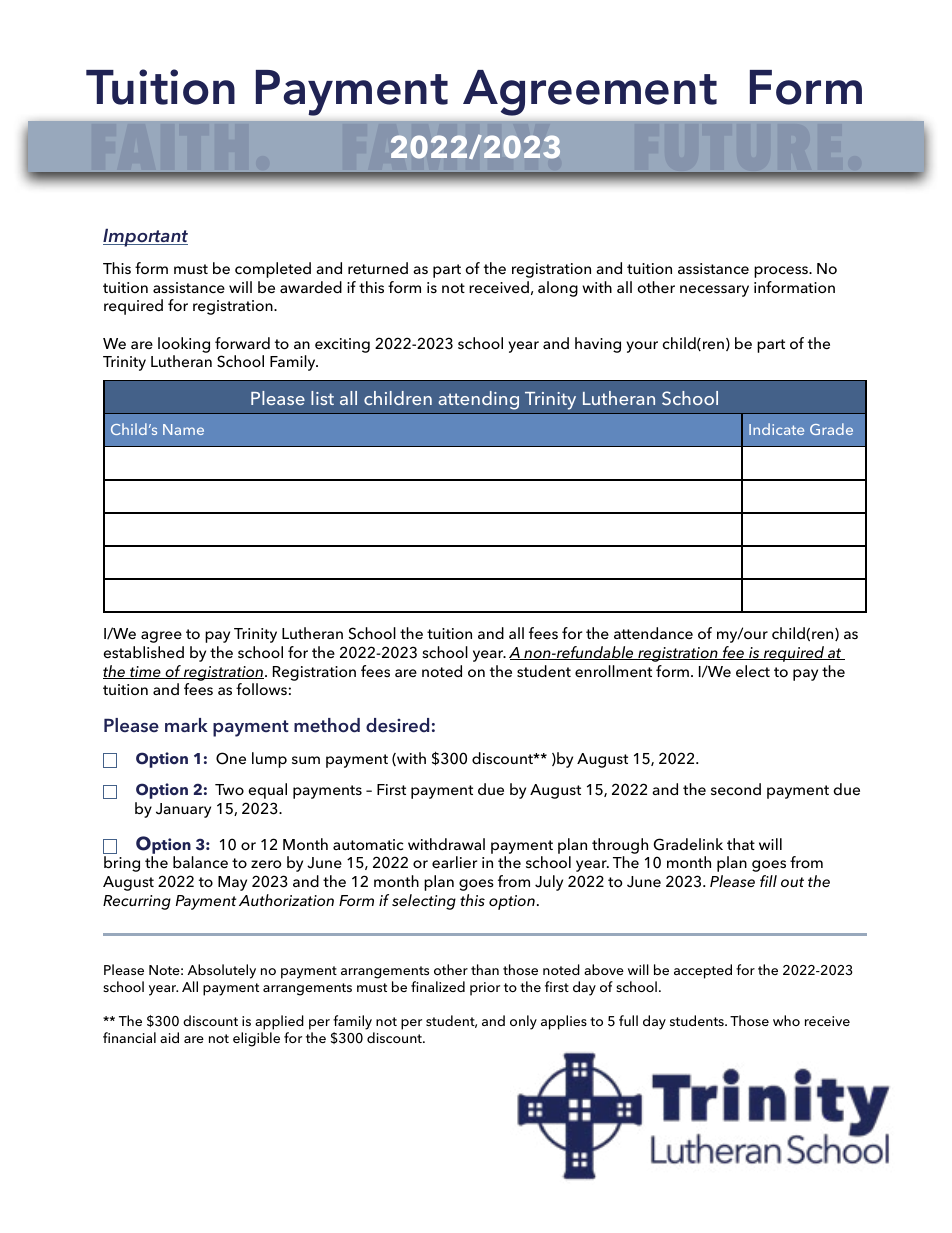 This screenshot has height=1233, width=952. Describe the element at coordinates (438, 986) in the screenshot. I see `finalized` at that location.
